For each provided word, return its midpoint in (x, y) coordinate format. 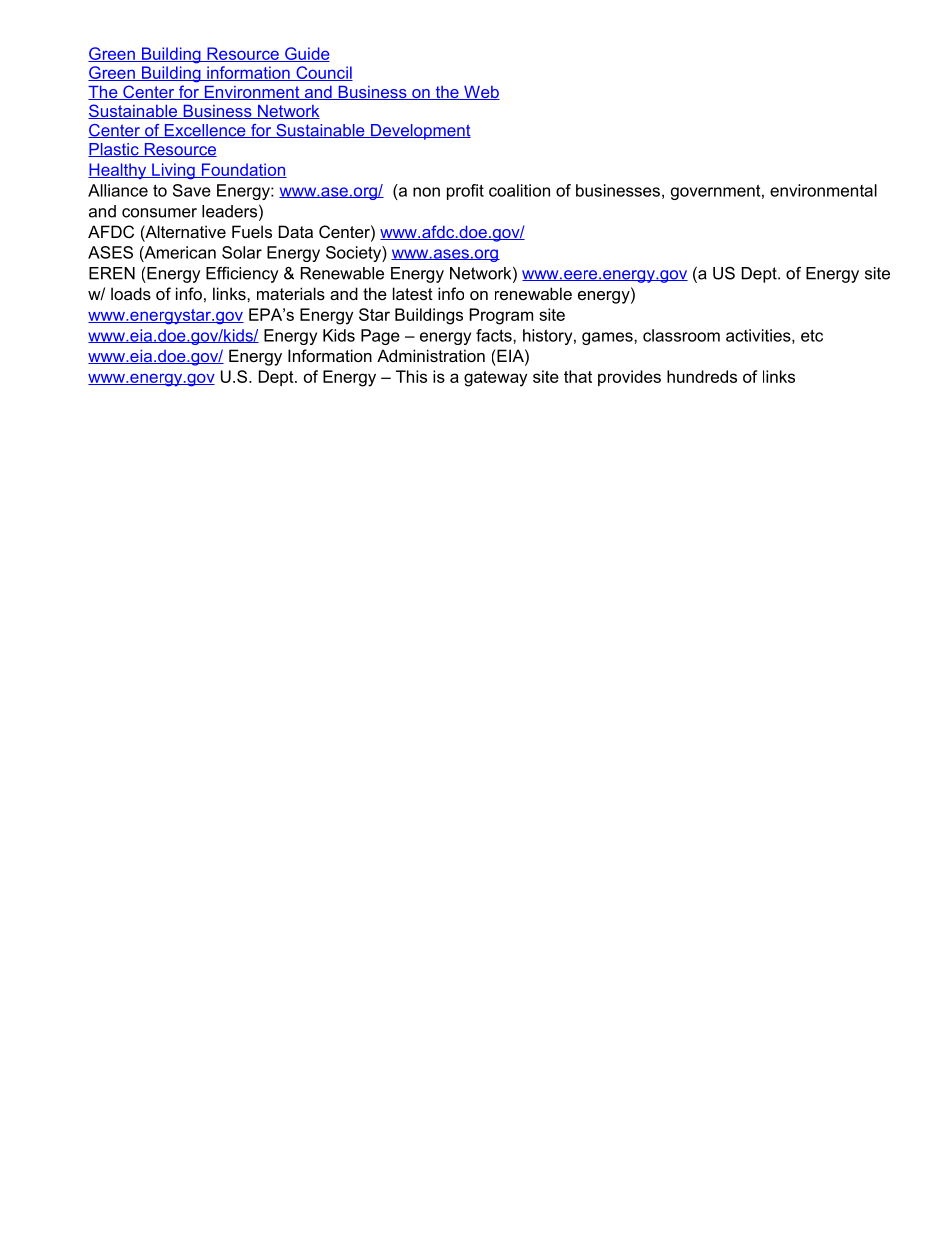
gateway (495, 379)
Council (323, 73)
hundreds (702, 376)
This (411, 376)
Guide (306, 54)
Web (481, 93)
